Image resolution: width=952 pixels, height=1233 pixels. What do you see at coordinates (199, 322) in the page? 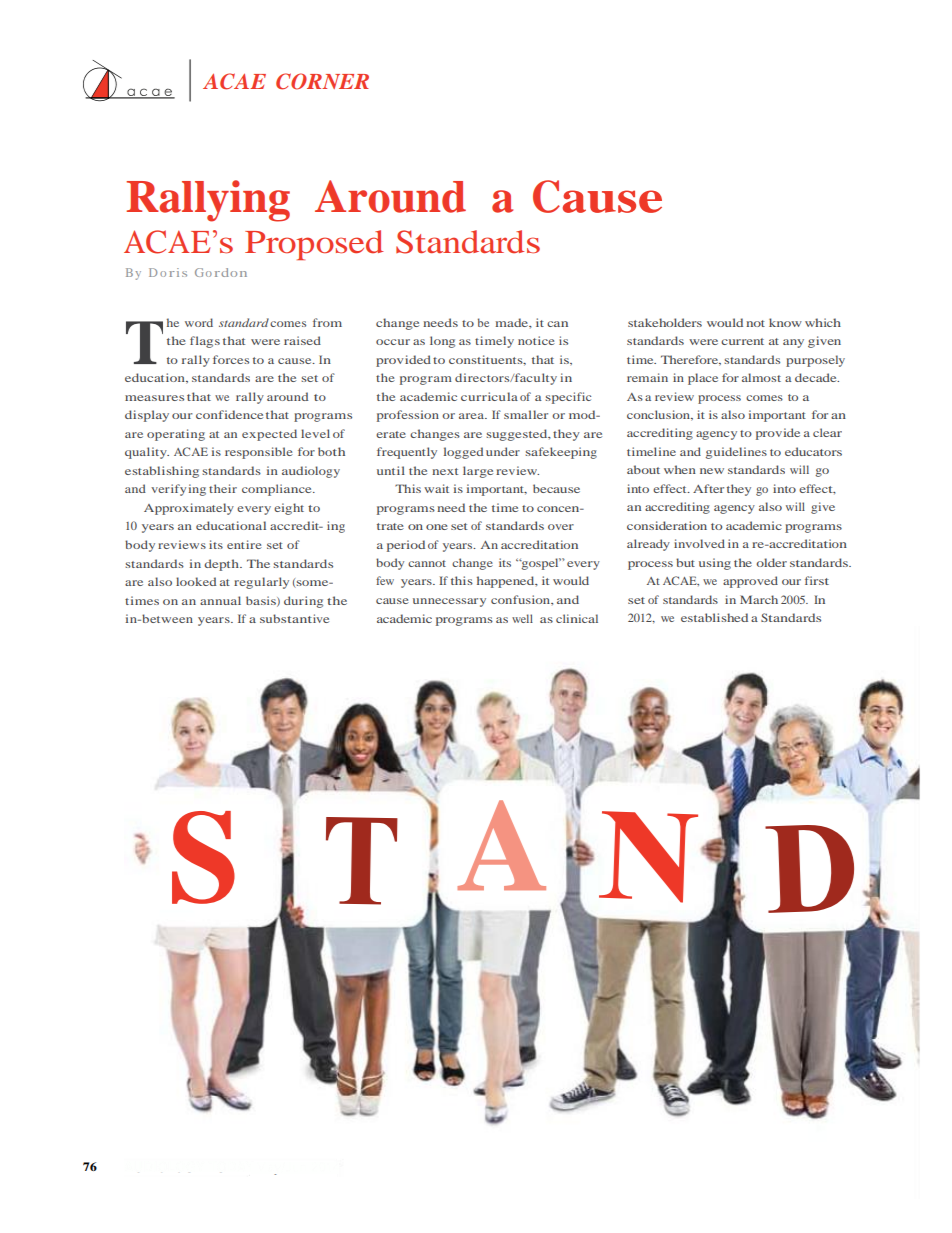
I see `word` at bounding box center [199, 322].
